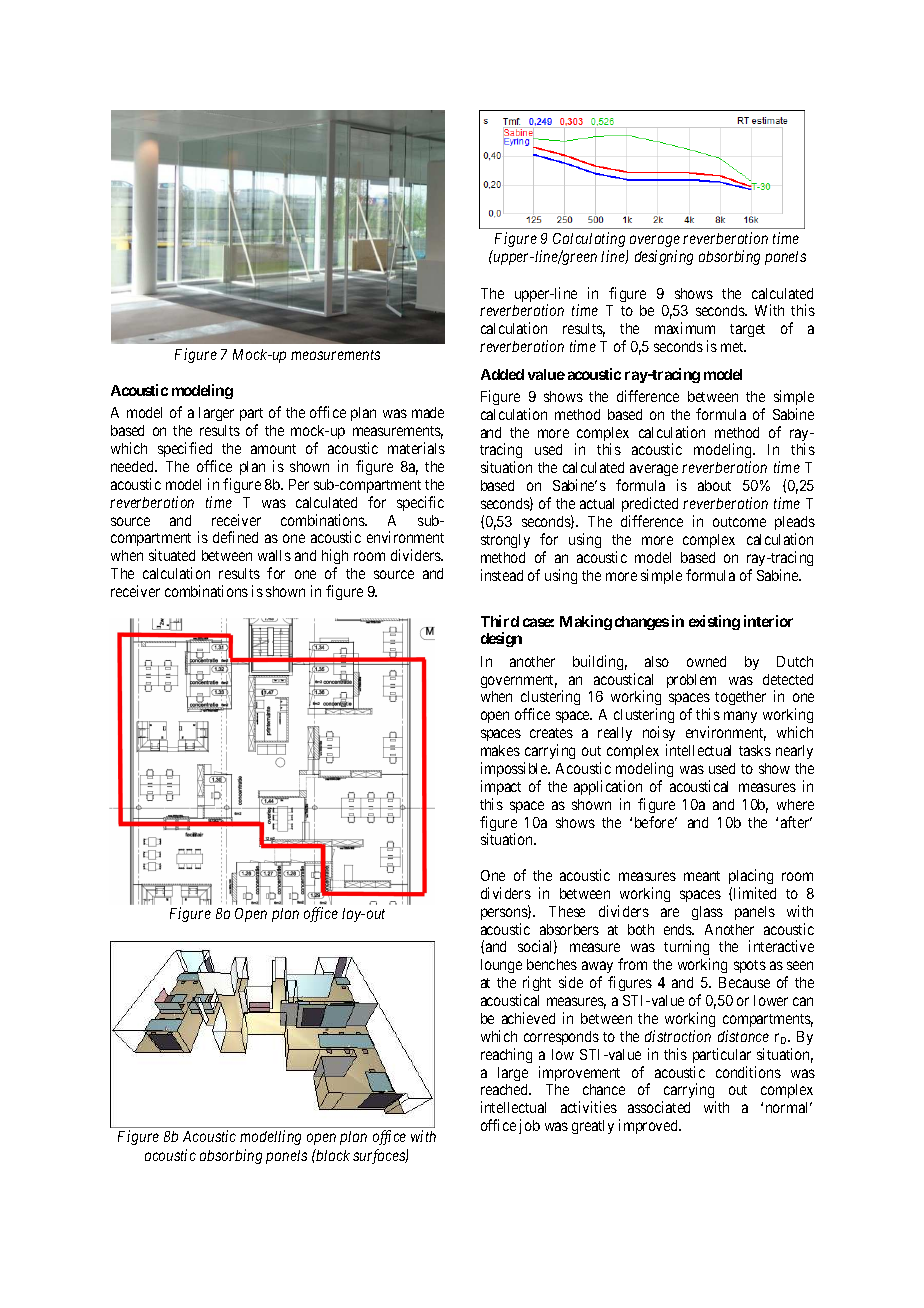 The image size is (924, 1308). Describe the element at coordinates (185, 449) in the screenshot. I see `specified` at that location.
